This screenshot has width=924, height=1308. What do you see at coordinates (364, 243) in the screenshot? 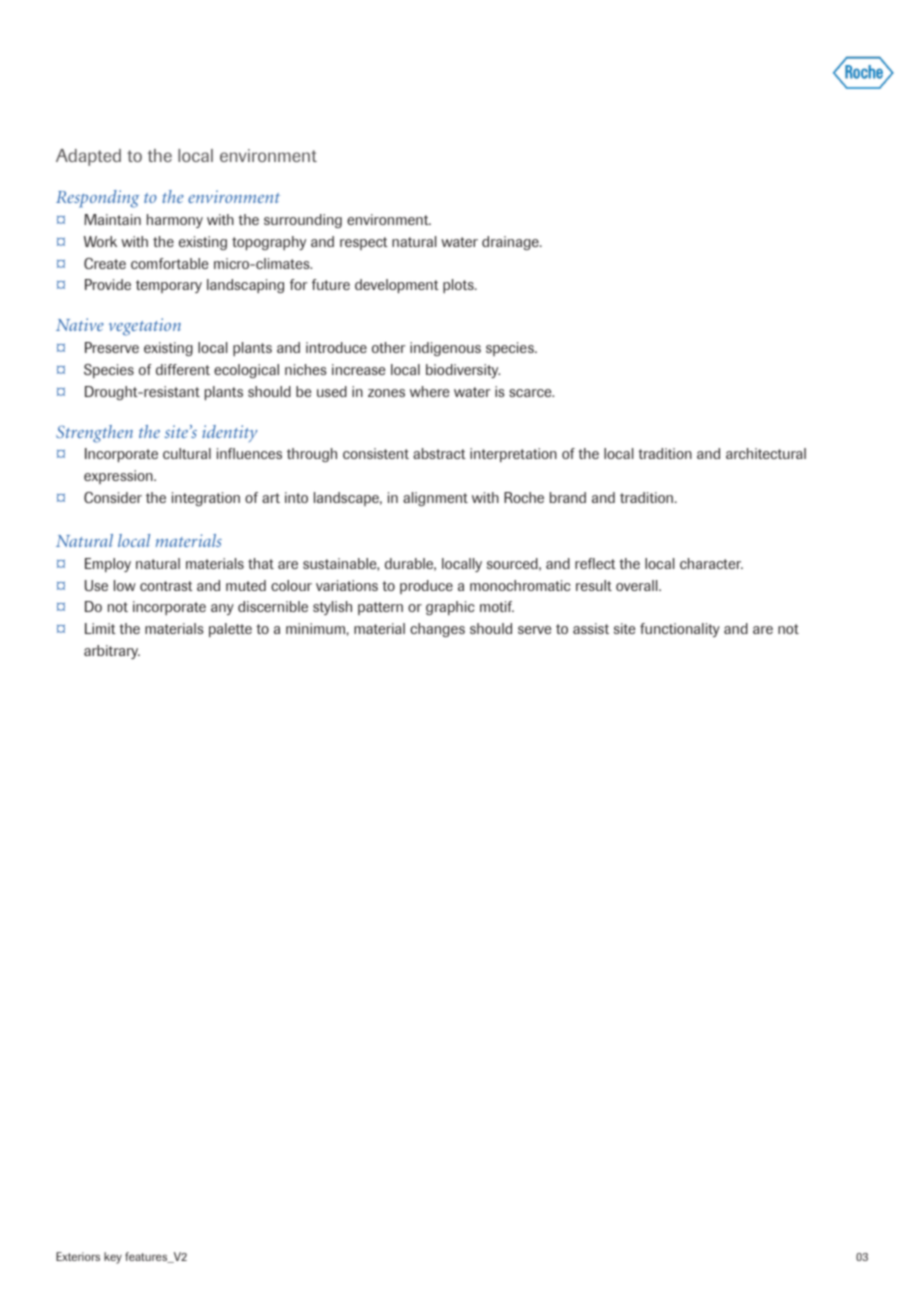
I see `respect` at bounding box center [364, 243].
